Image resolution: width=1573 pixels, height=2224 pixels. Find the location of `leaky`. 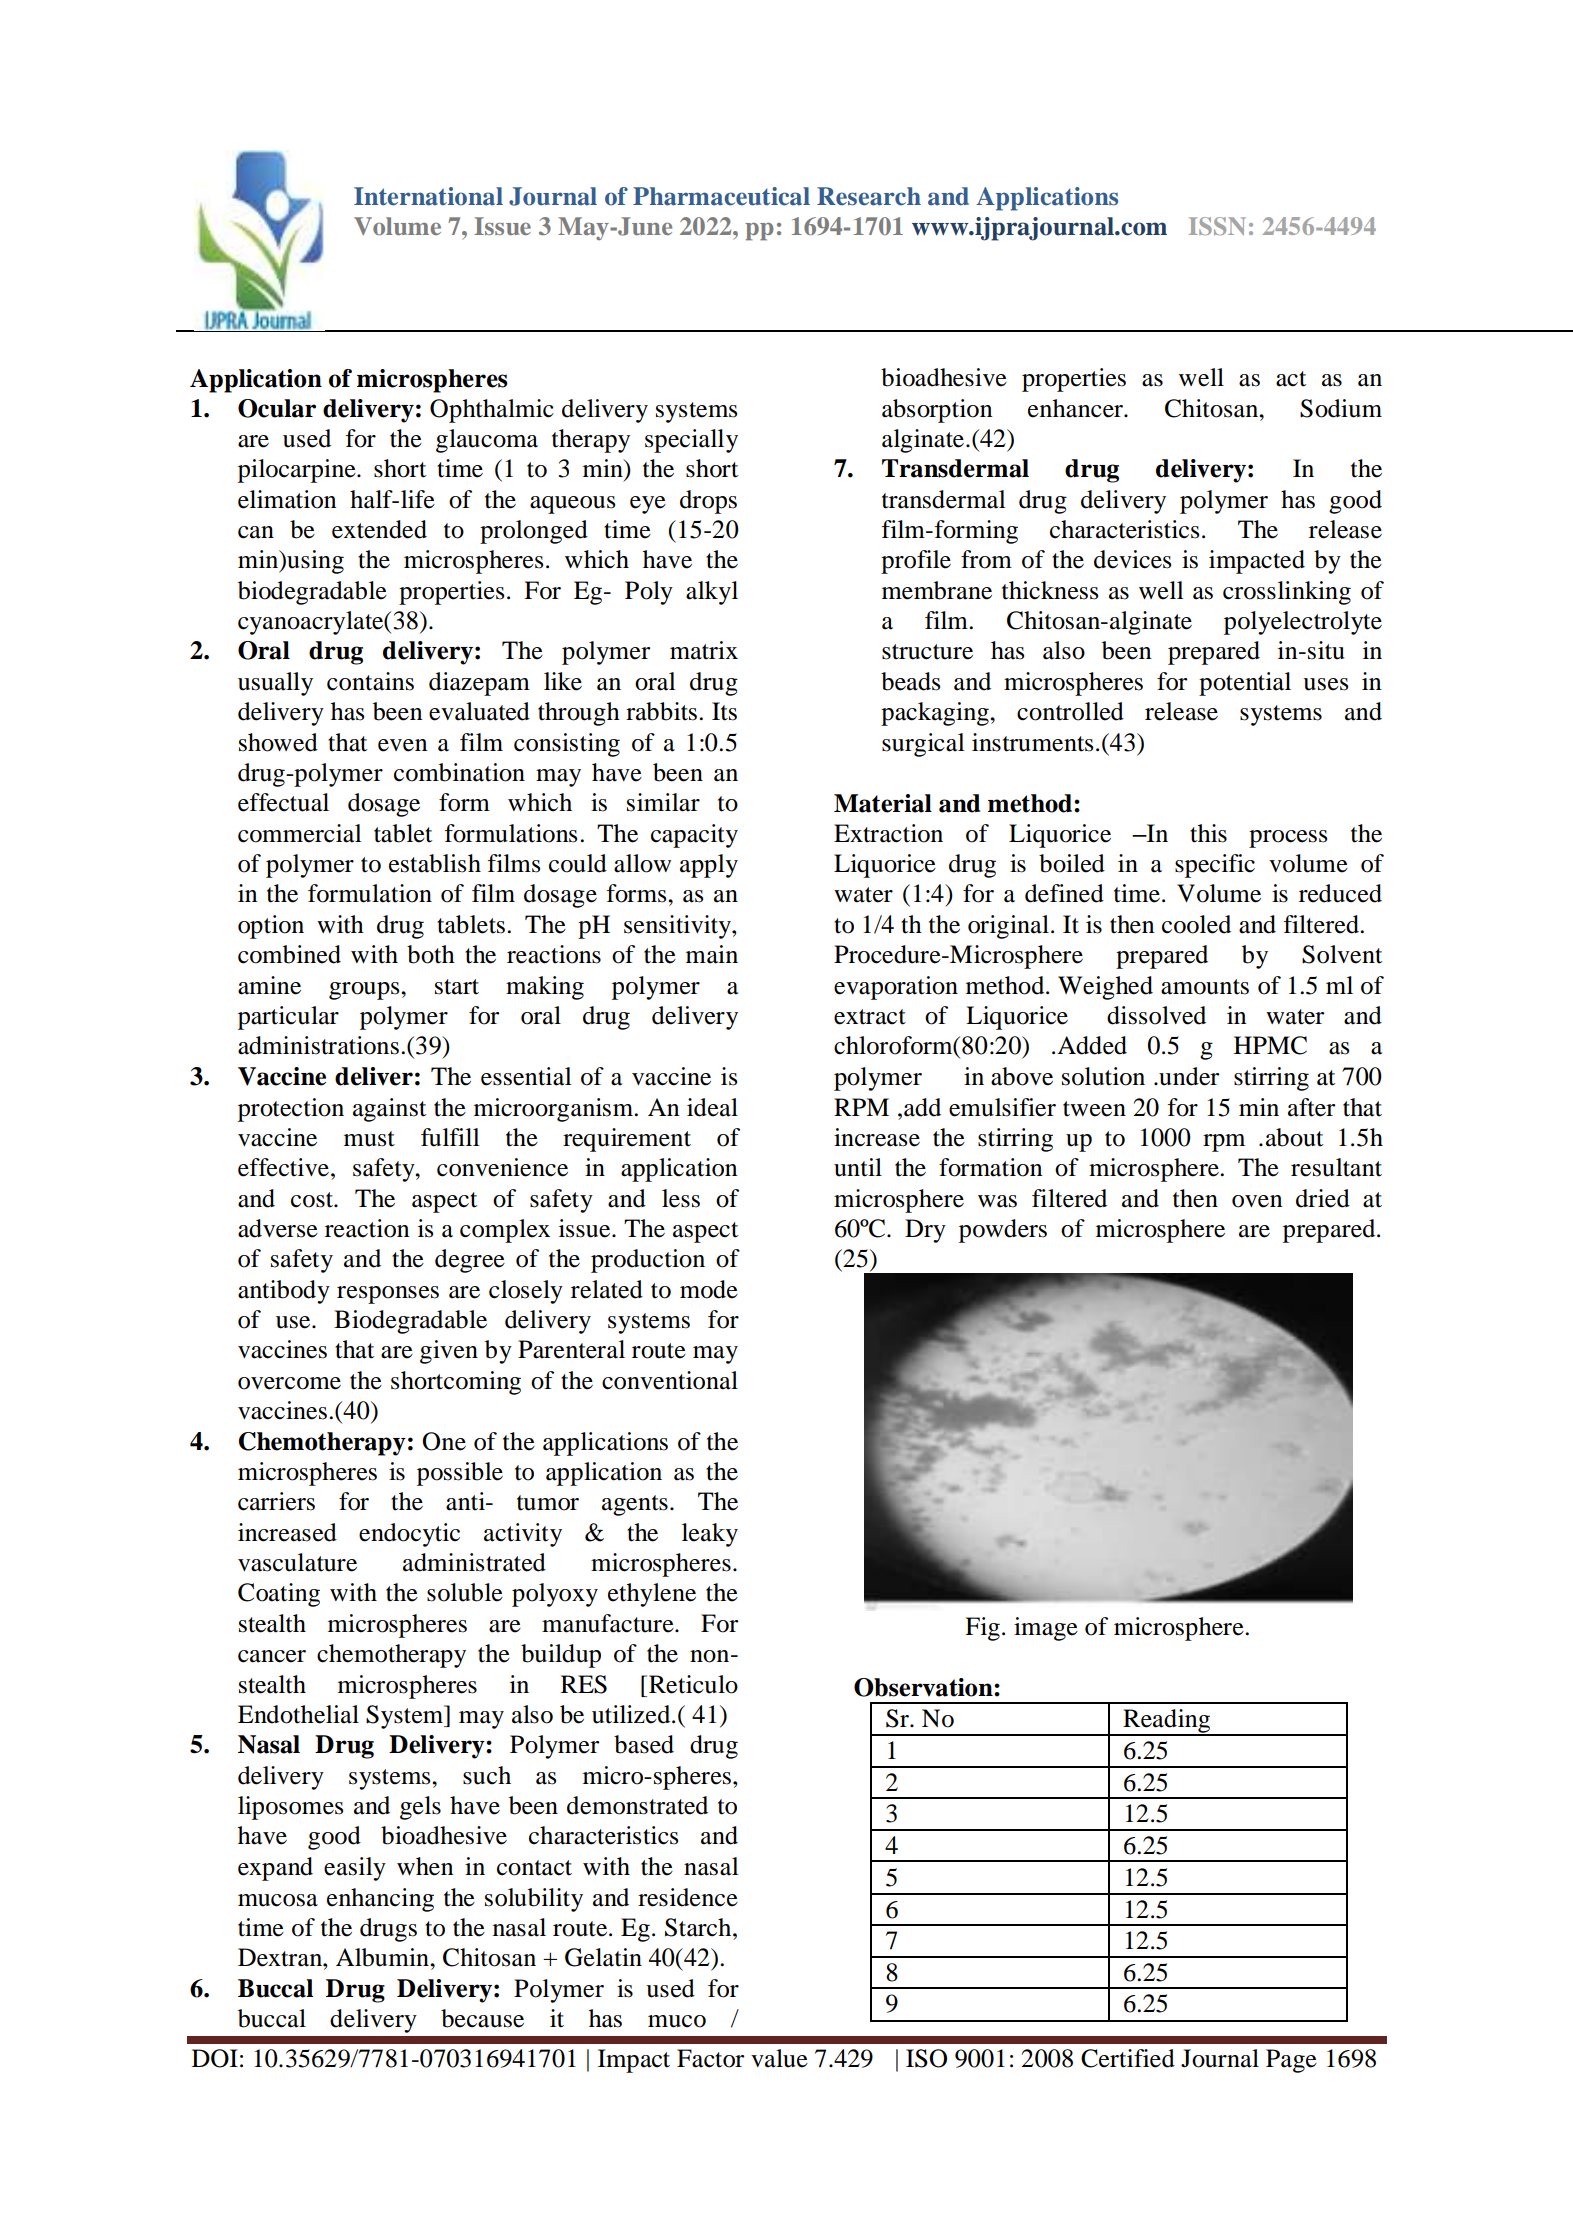

leaky is located at coordinates (710, 1535).
